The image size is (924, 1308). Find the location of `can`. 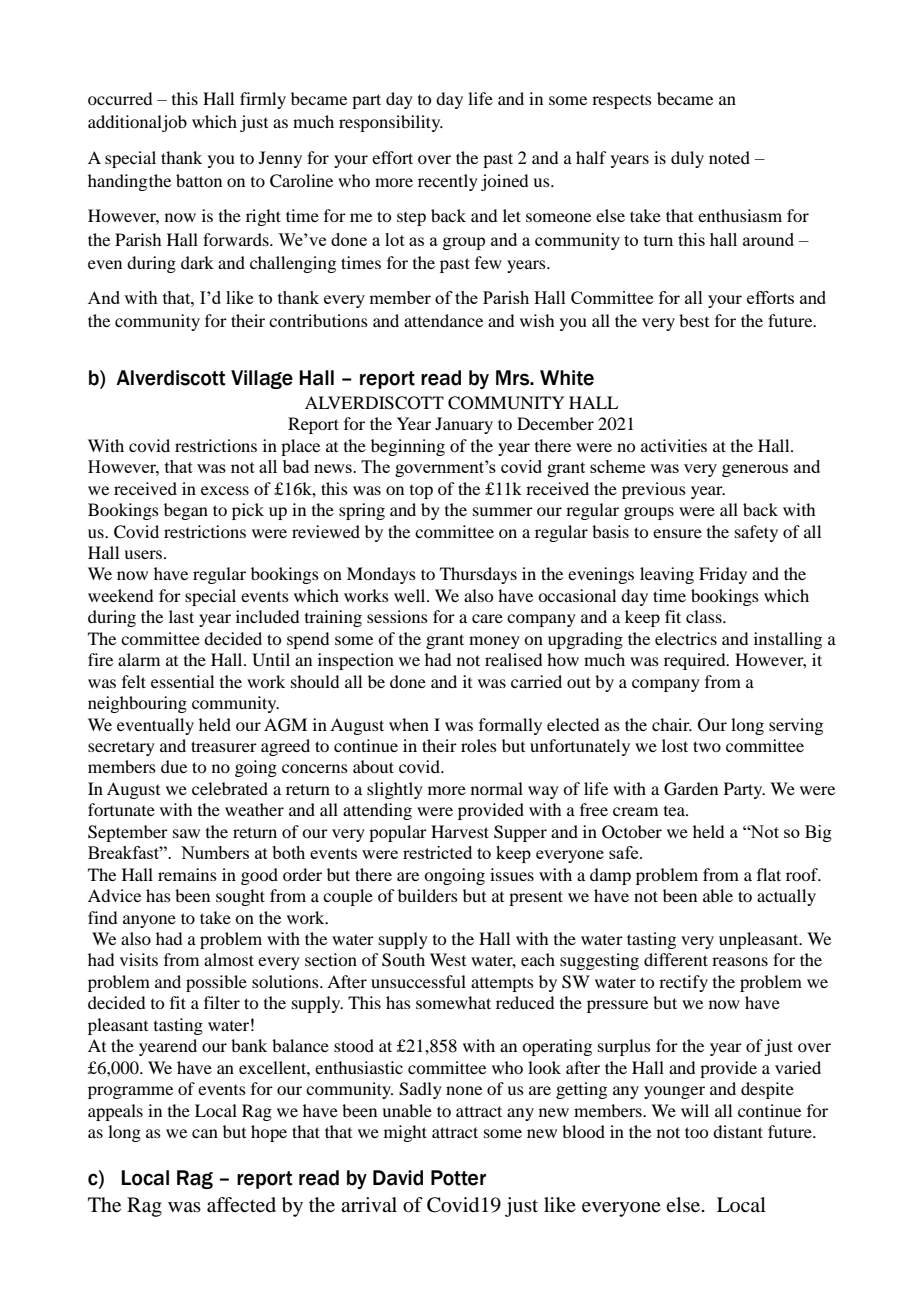

can is located at coordinates (205, 1133).
